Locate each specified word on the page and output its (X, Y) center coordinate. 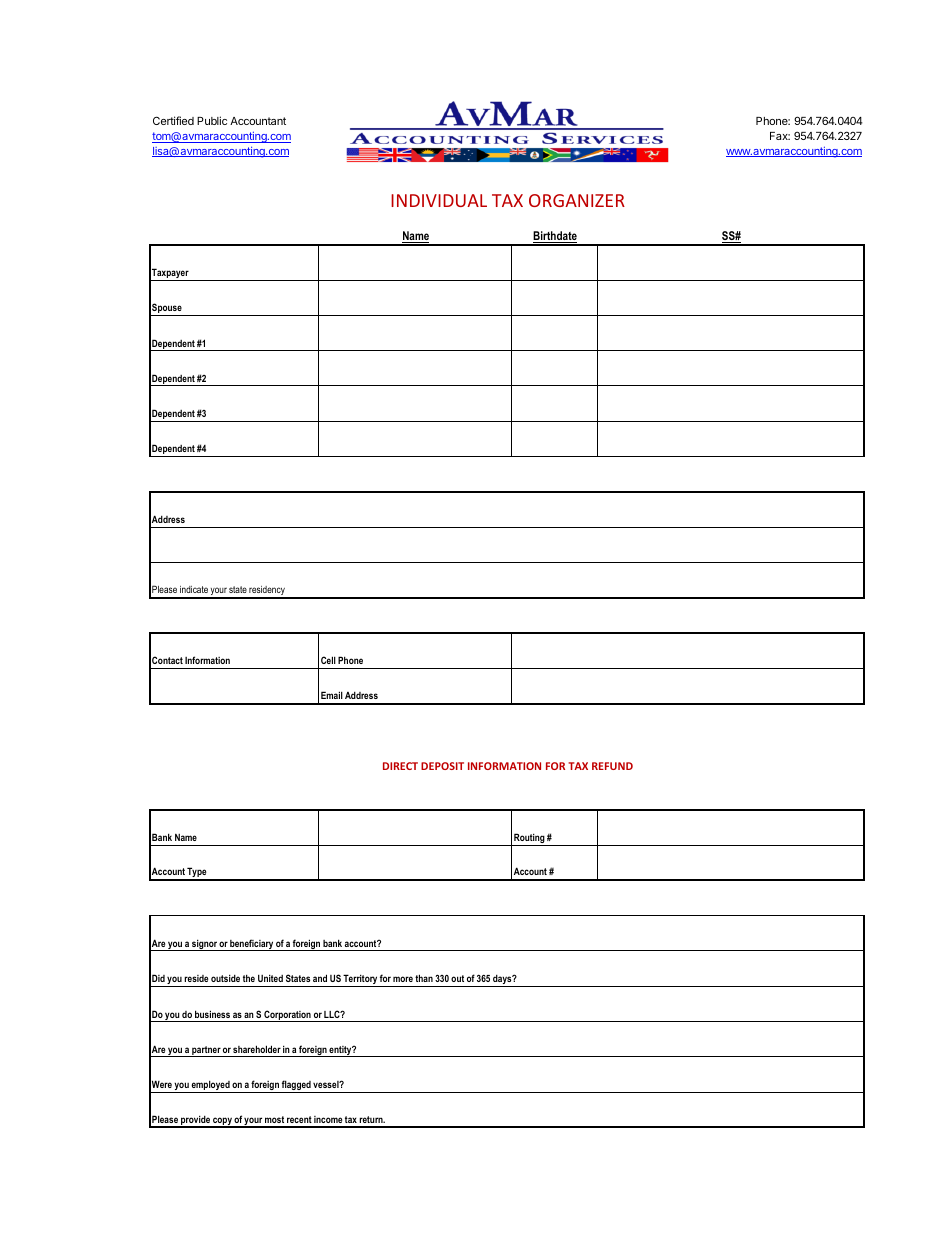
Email (332, 695)
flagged (296, 1086)
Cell (328, 660)
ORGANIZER (577, 200)
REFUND (612, 766)
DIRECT (400, 766)
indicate (194, 589)
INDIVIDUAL (439, 200)
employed (211, 1086)
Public (212, 120)
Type (197, 873)
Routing (529, 839)
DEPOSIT (442, 766)
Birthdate (555, 237)
